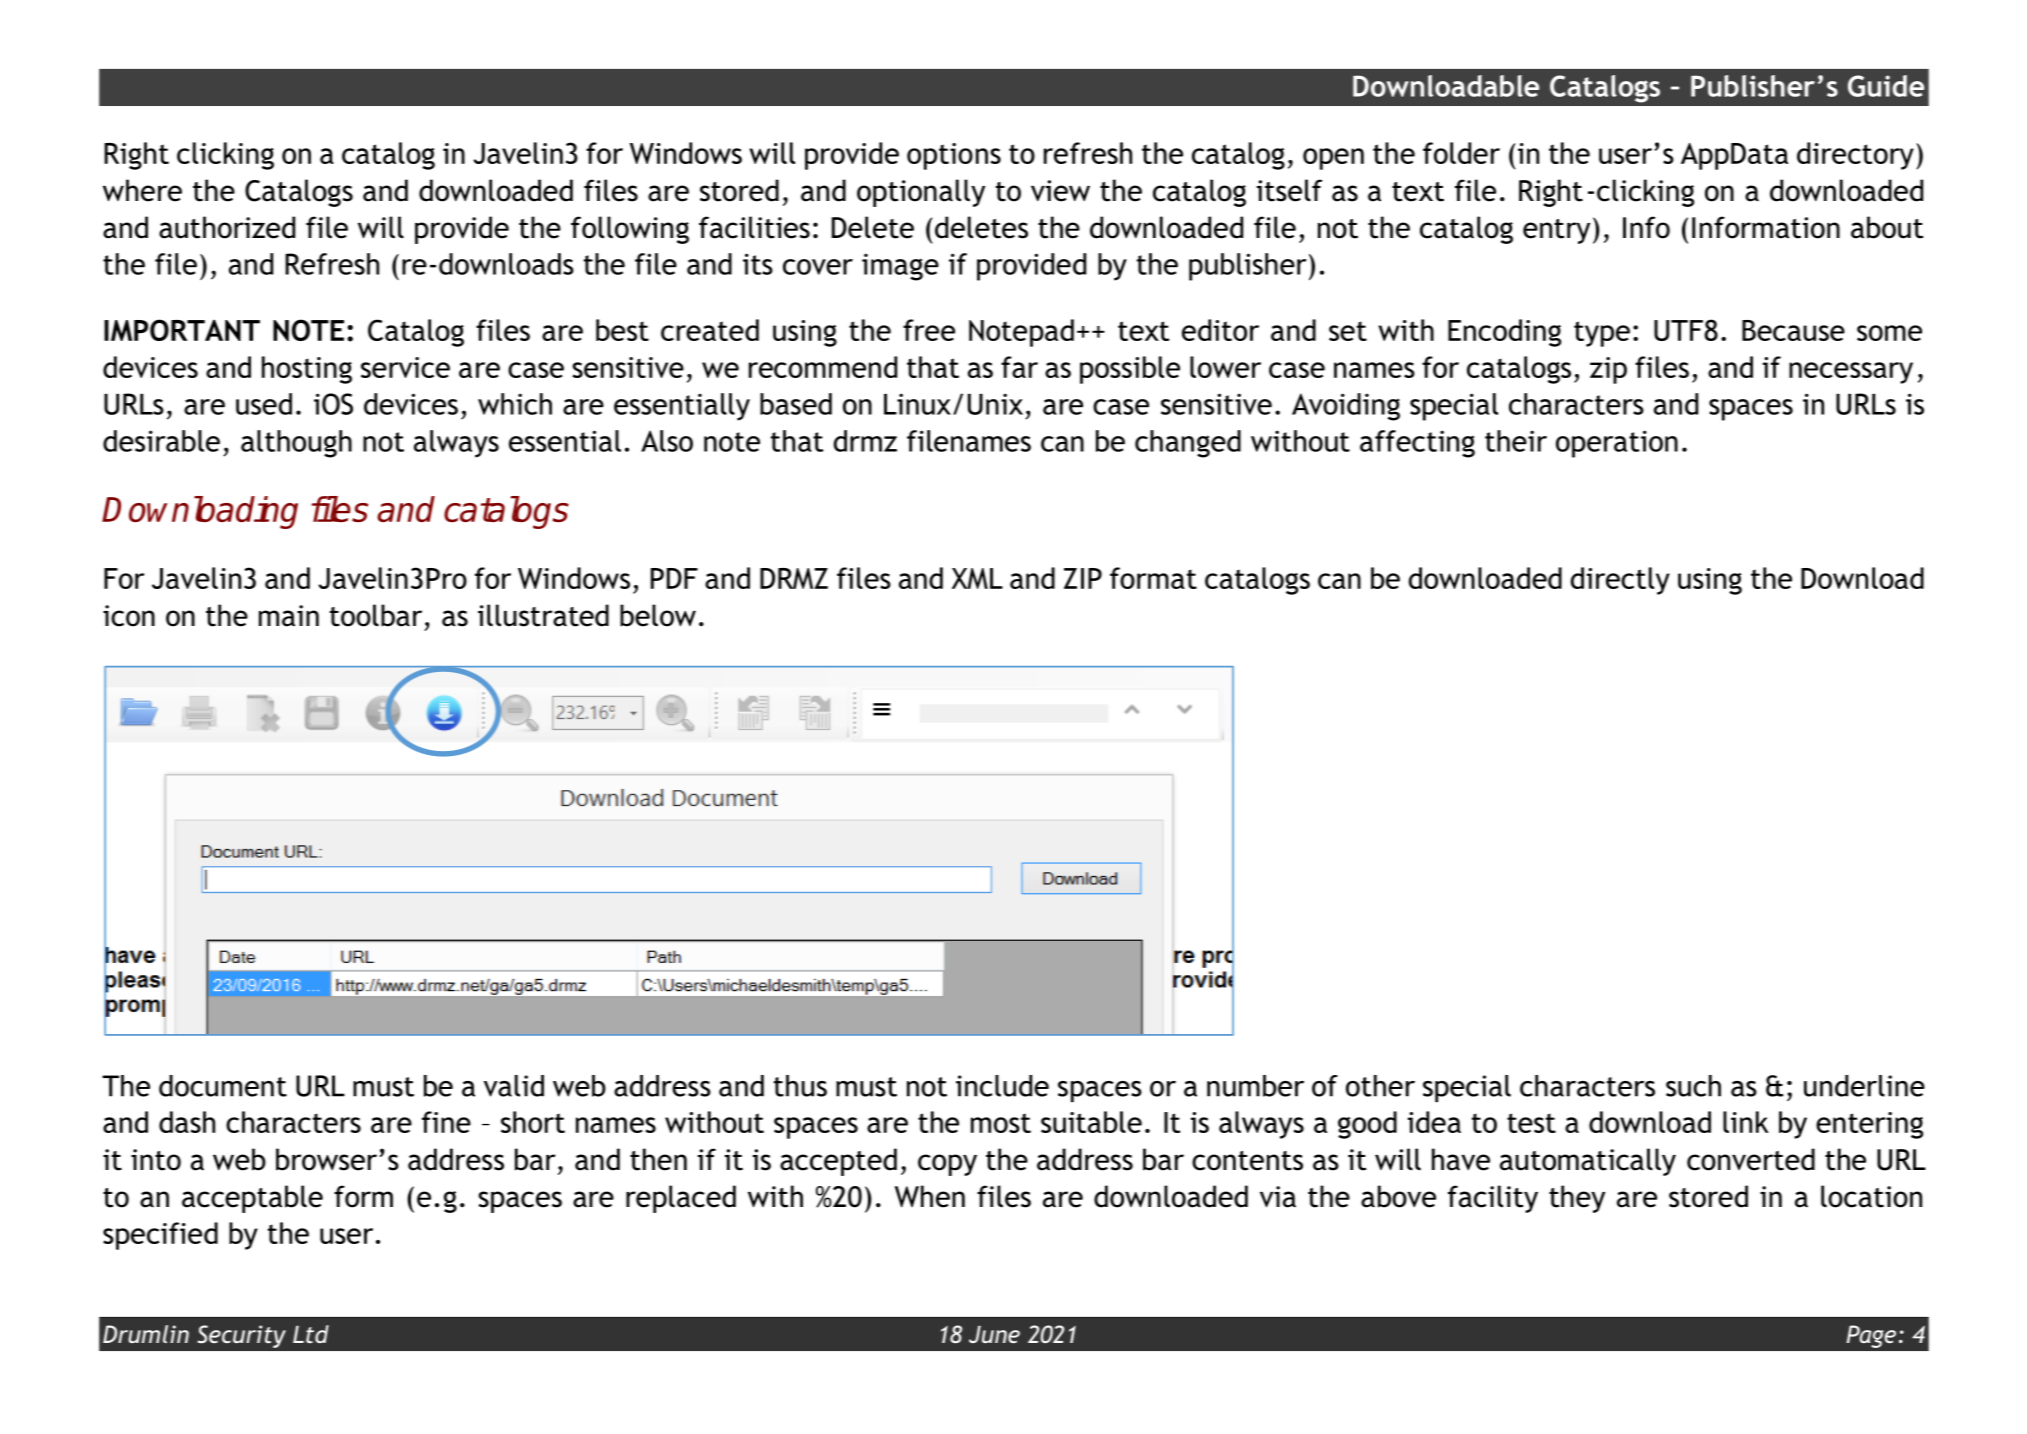  What do you see at coordinates (994, 1334) in the page?
I see `June` at bounding box center [994, 1334].
